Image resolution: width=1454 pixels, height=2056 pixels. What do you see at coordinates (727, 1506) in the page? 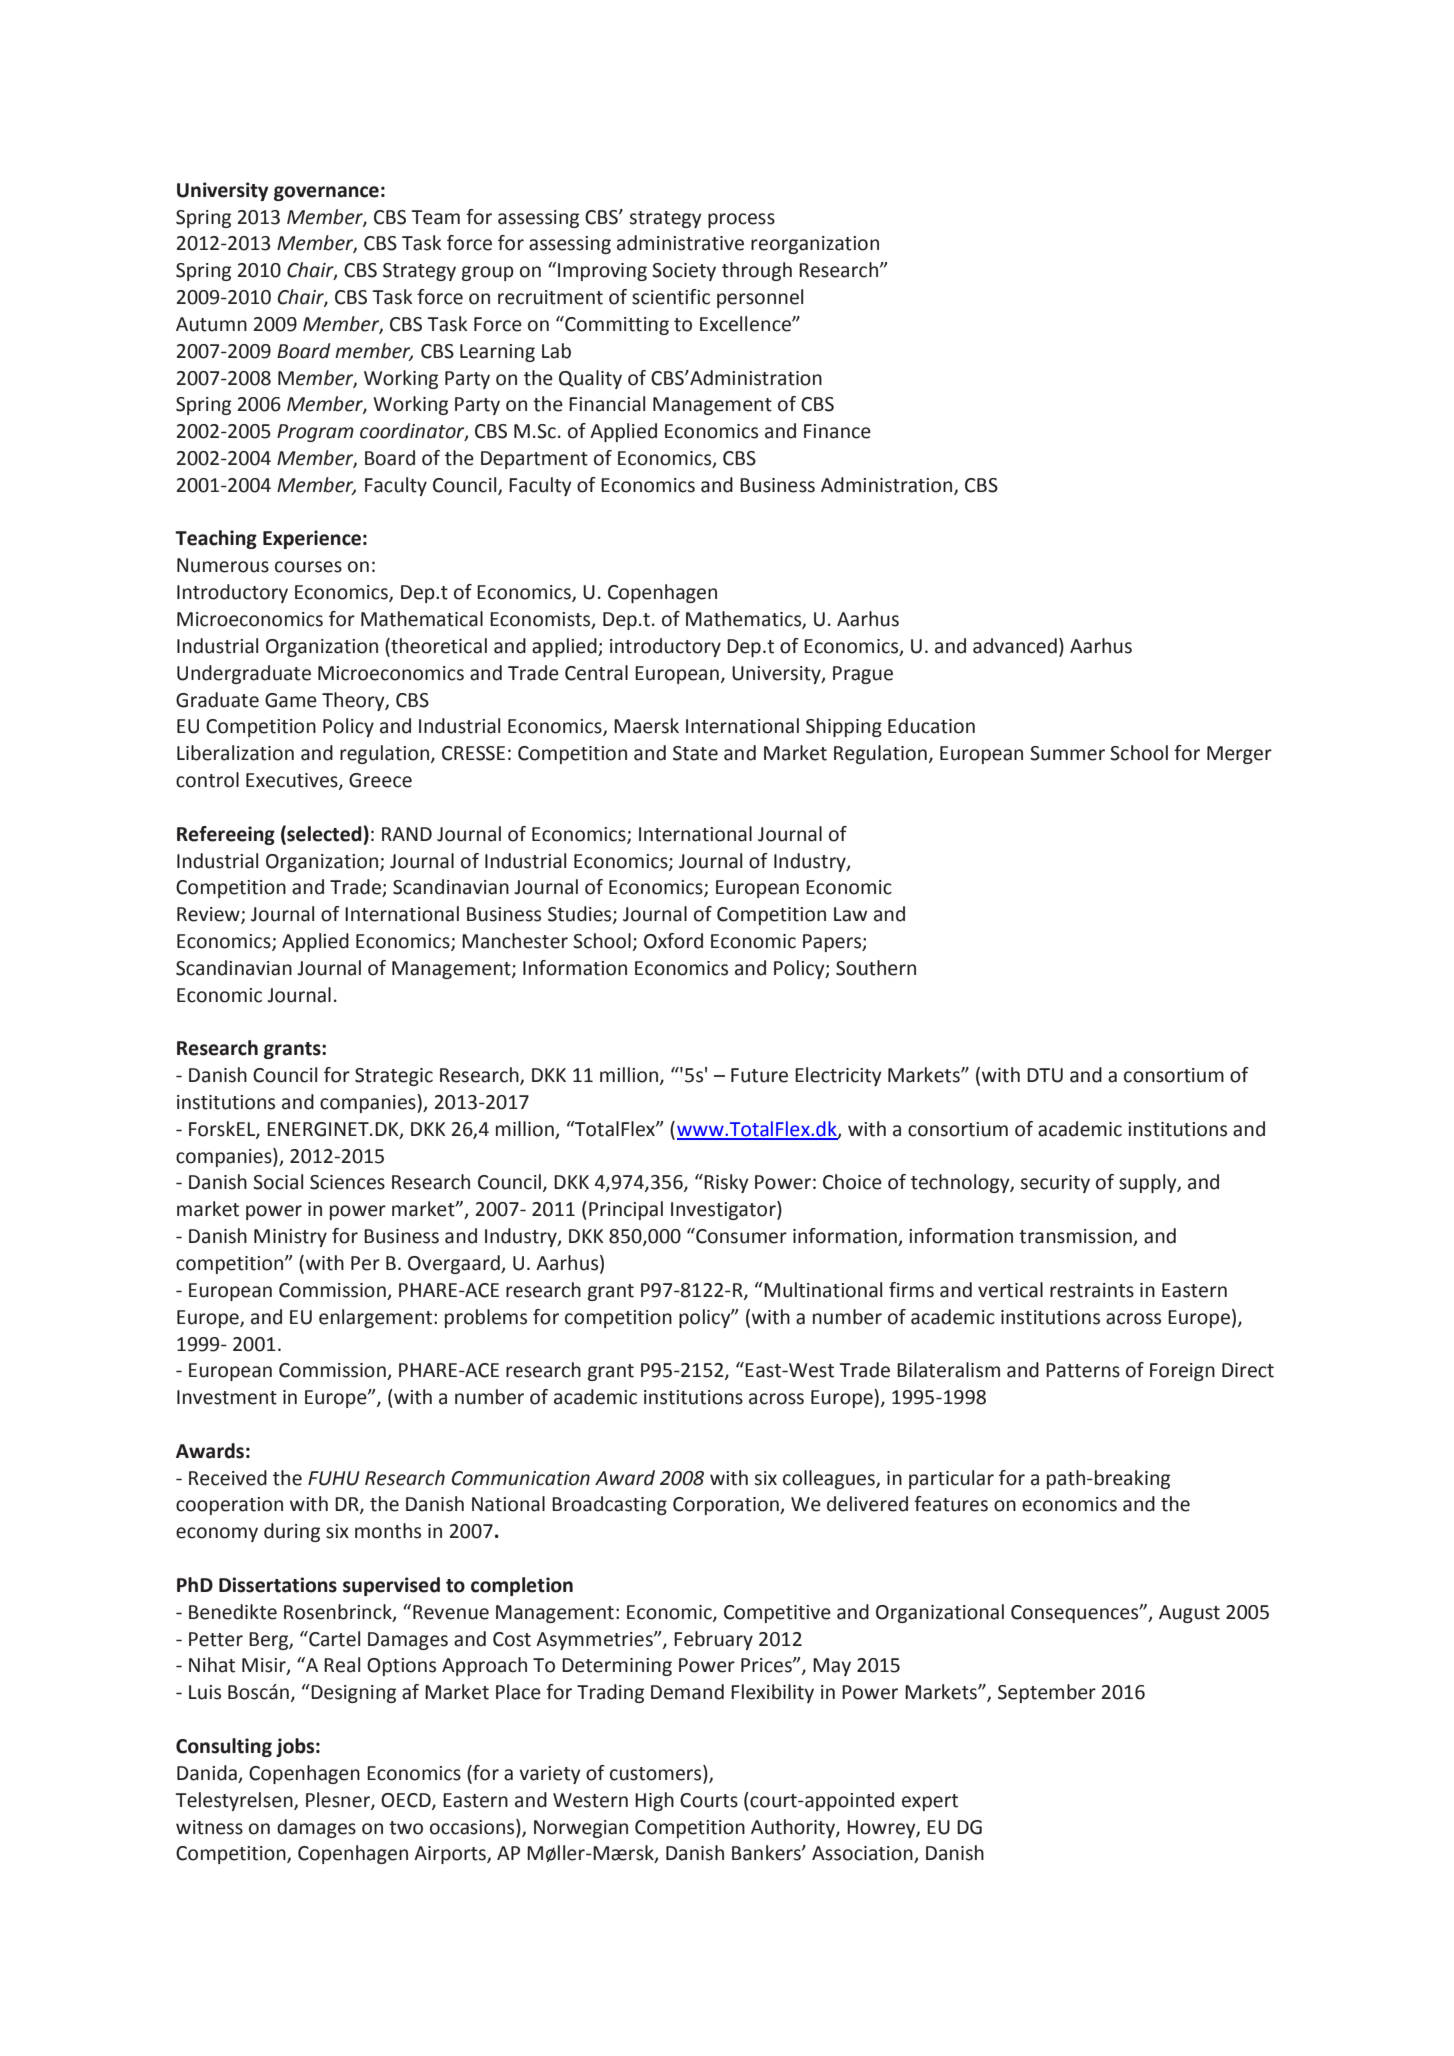
I see `Corporation` at bounding box center [727, 1506].
